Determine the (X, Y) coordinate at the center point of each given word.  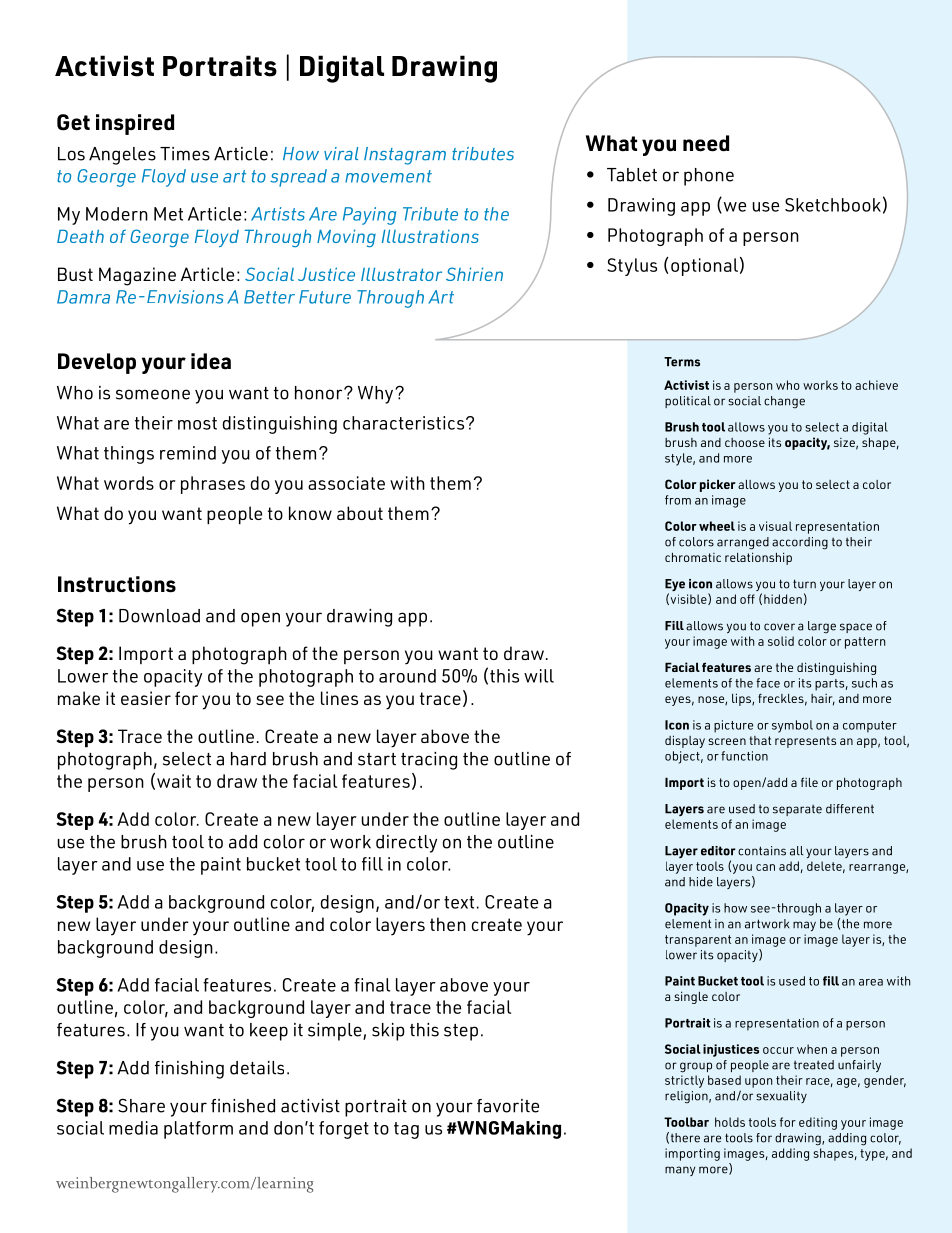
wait (174, 781)
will (539, 676)
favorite (508, 1106)
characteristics (405, 423)
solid (781, 641)
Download (159, 616)
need (706, 143)
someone (153, 394)
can (765, 867)
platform (198, 1130)
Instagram (405, 156)
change (784, 402)
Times (185, 154)
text (459, 902)
